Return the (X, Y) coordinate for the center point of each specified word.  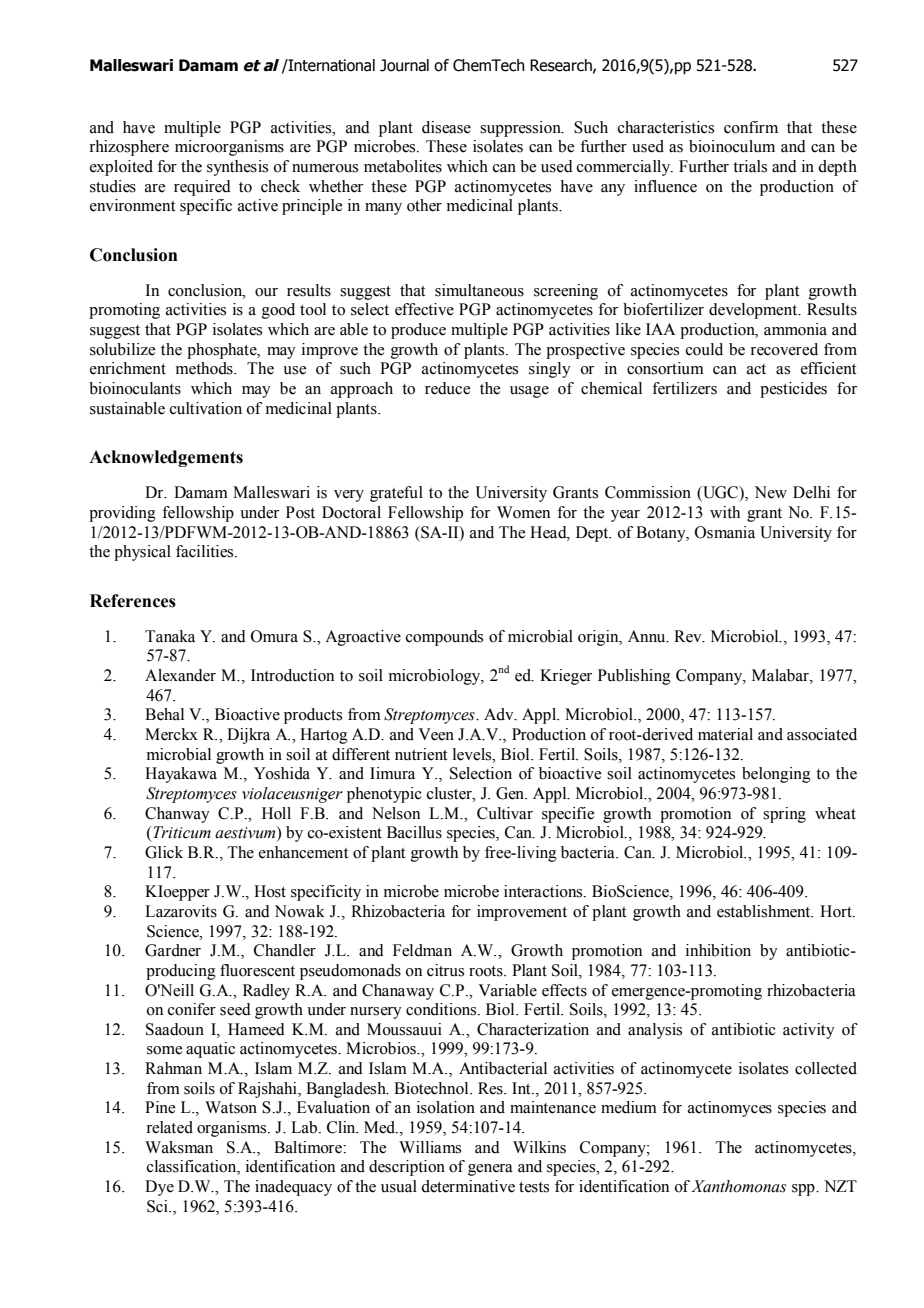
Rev (689, 636)
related (169, 1127)
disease (446, 127)
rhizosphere (129, 148)
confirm (751, 127)
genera (490, 1170)
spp (804, 1190)
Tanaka (170, 636)
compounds (444, 638)
